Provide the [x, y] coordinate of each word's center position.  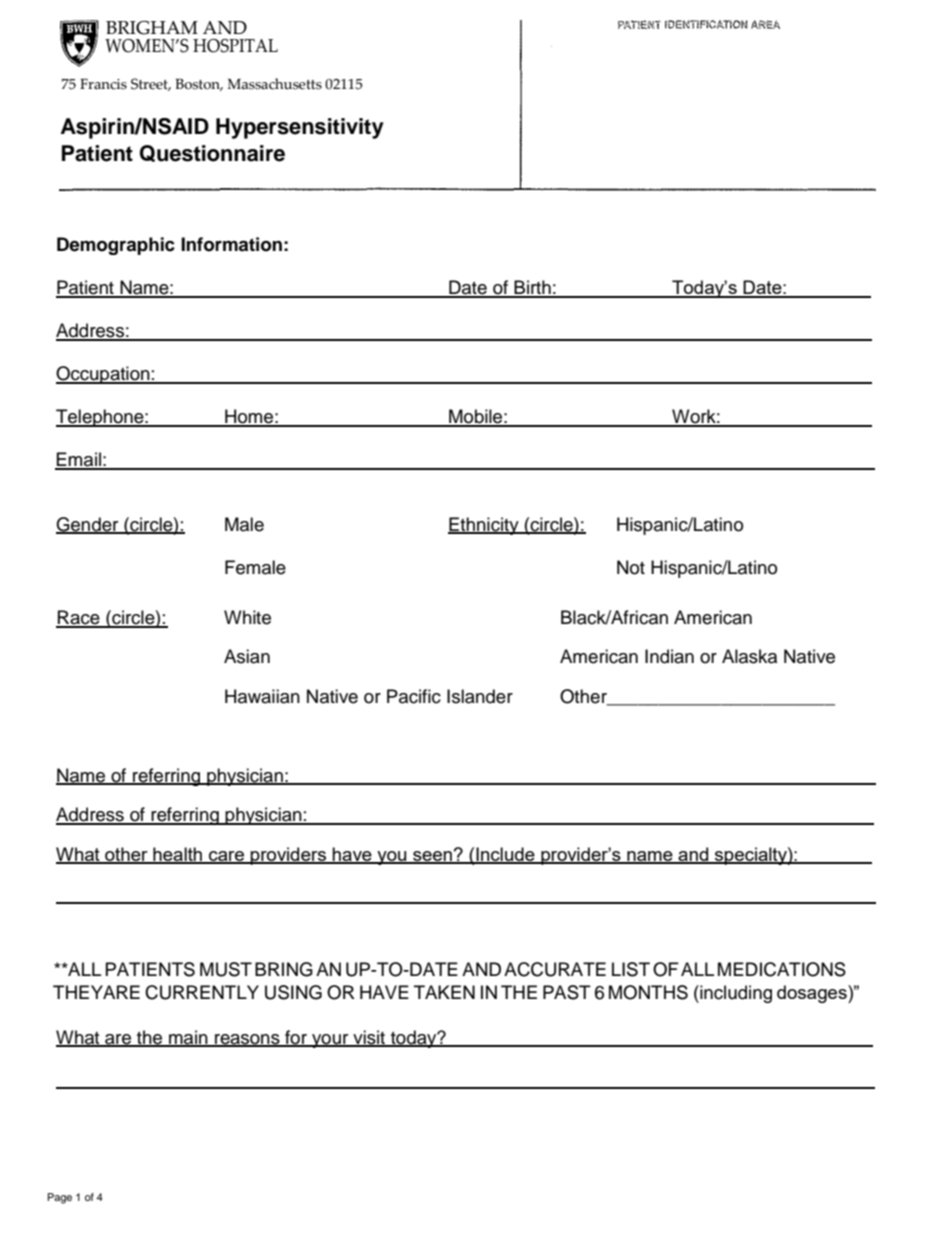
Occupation [104, 375]
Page [60, 1198]
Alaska [749, 656]
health [177, 855]
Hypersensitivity [300, 128]
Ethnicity [484, 526]
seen [432, 857]
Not [631, 567]
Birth [532, 288]
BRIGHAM [152, 28]
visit [369, 1038]
